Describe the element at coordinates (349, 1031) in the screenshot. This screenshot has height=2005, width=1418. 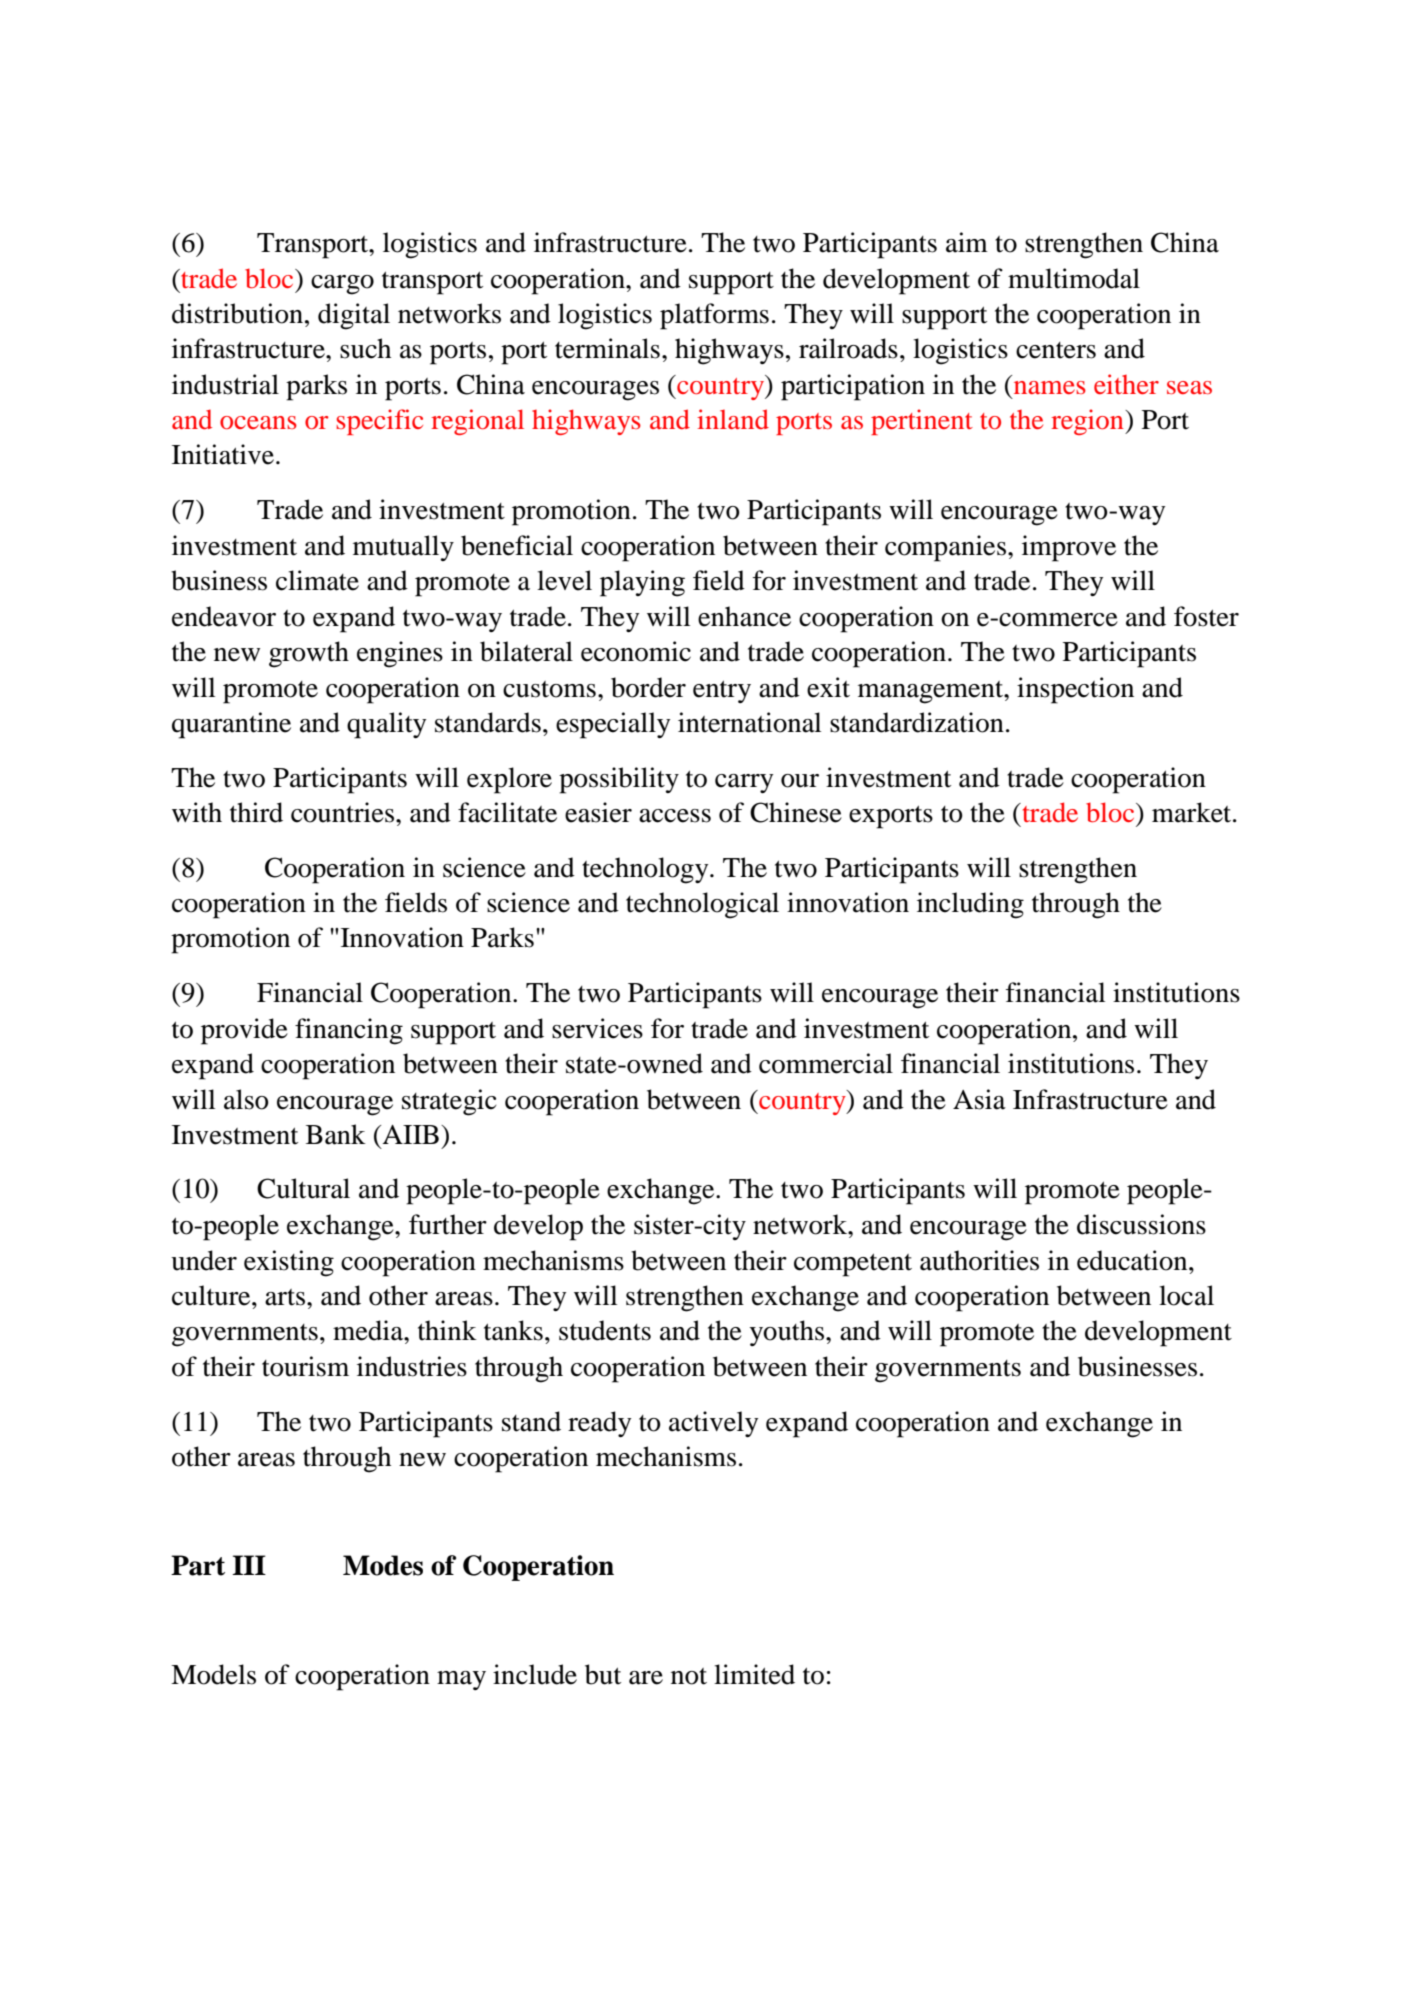
I see `financing` at that location.
